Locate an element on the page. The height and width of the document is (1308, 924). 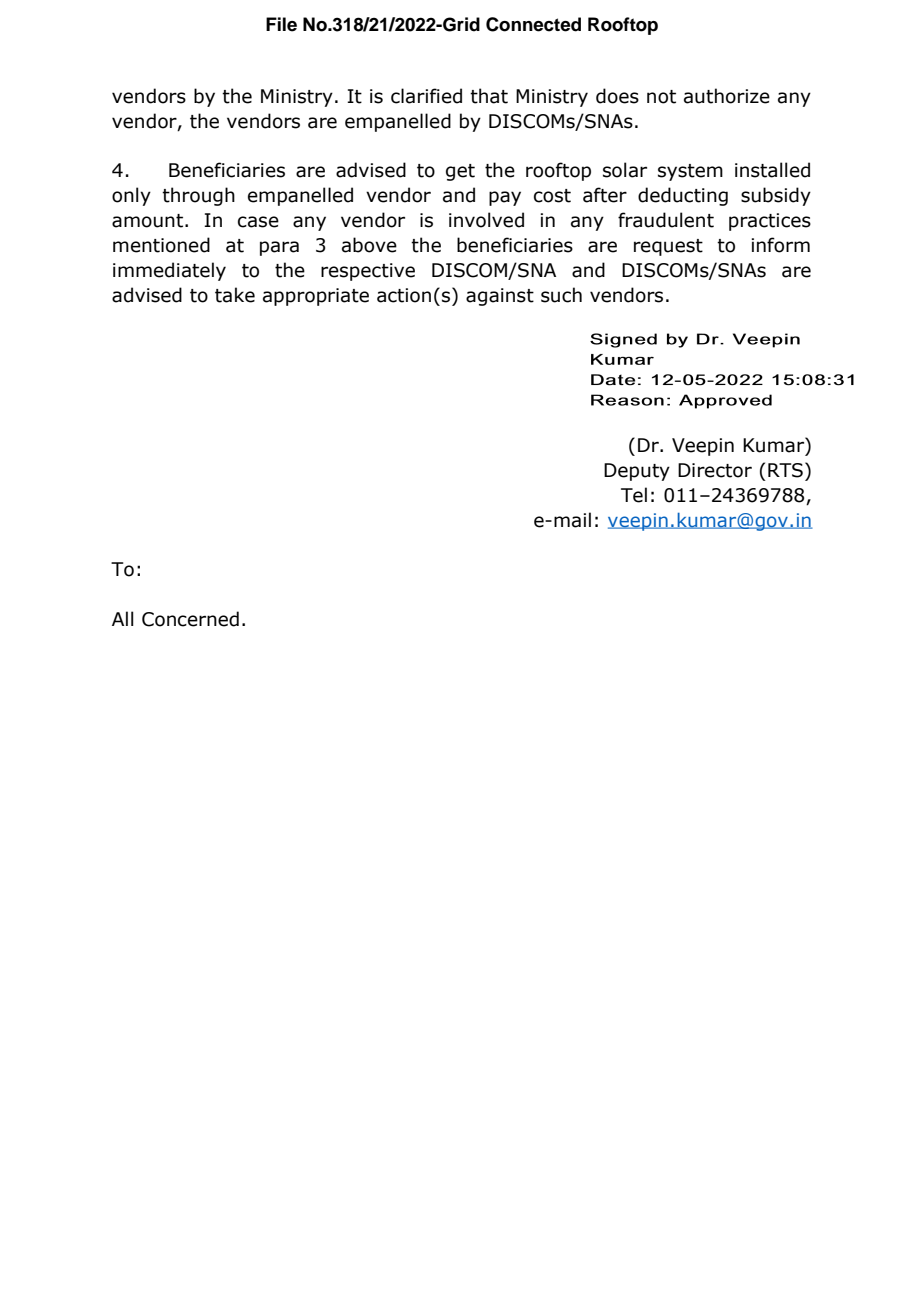
through is located at coordinates (198, 196).
